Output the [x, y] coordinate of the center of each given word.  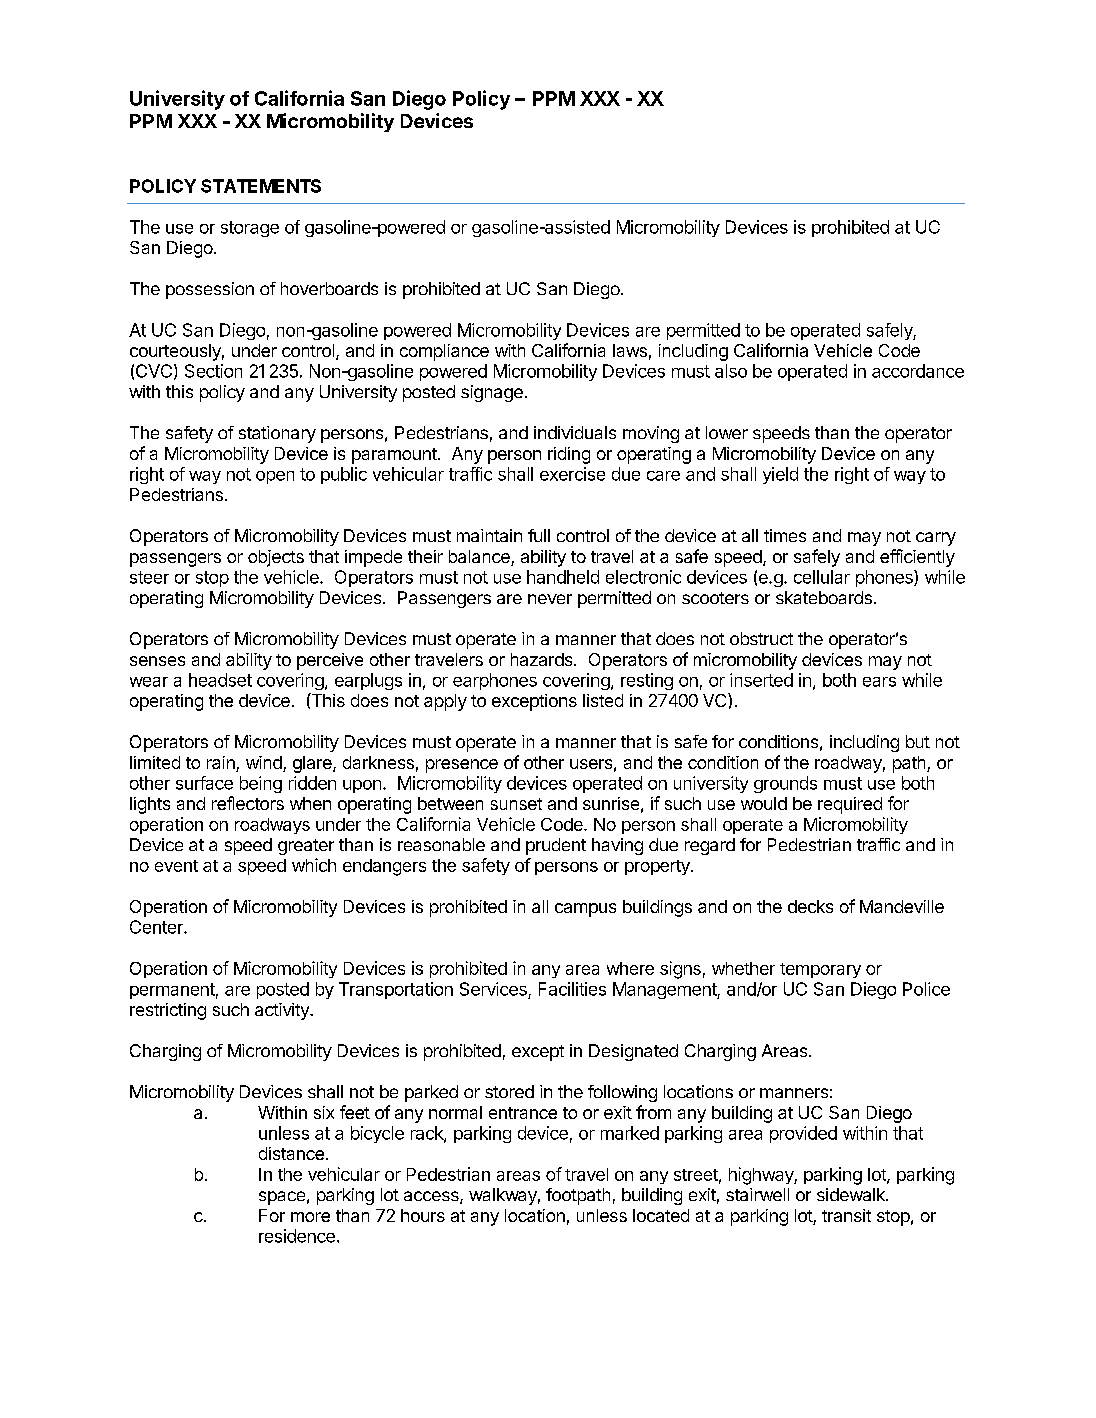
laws [630, 350]
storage [250, 229]
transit [846, 1215]
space [282, 1198]
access [432, 1197]
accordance [918, 371]
